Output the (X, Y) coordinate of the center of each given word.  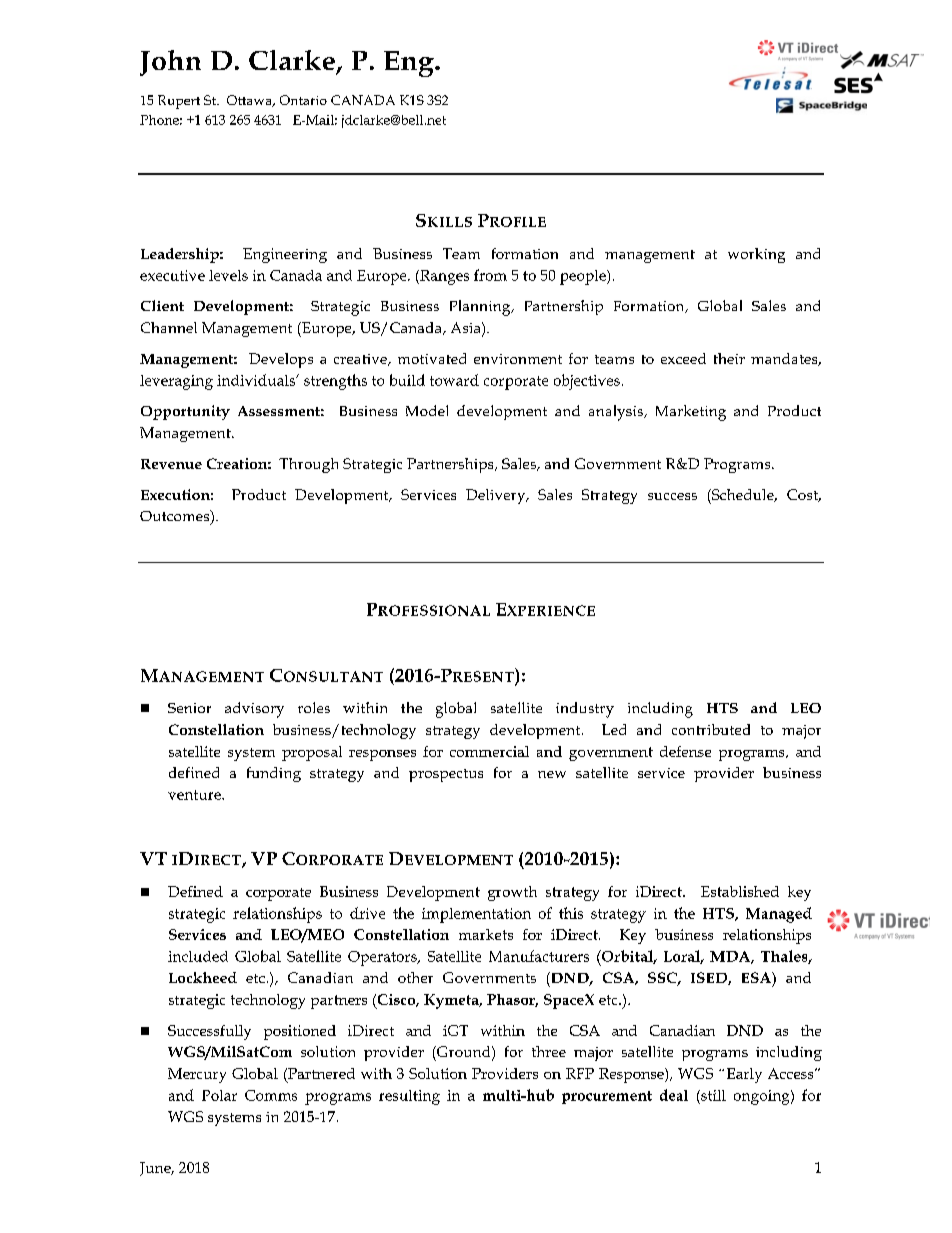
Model (427, 410)
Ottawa (250, 101)
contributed (711, 729)
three (549, 1051)
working (756, 255)
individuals (257, 380)
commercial (489, 751)
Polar (219, 1095)
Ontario (303, 100)
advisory (254, 710)
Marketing (691, 413)
